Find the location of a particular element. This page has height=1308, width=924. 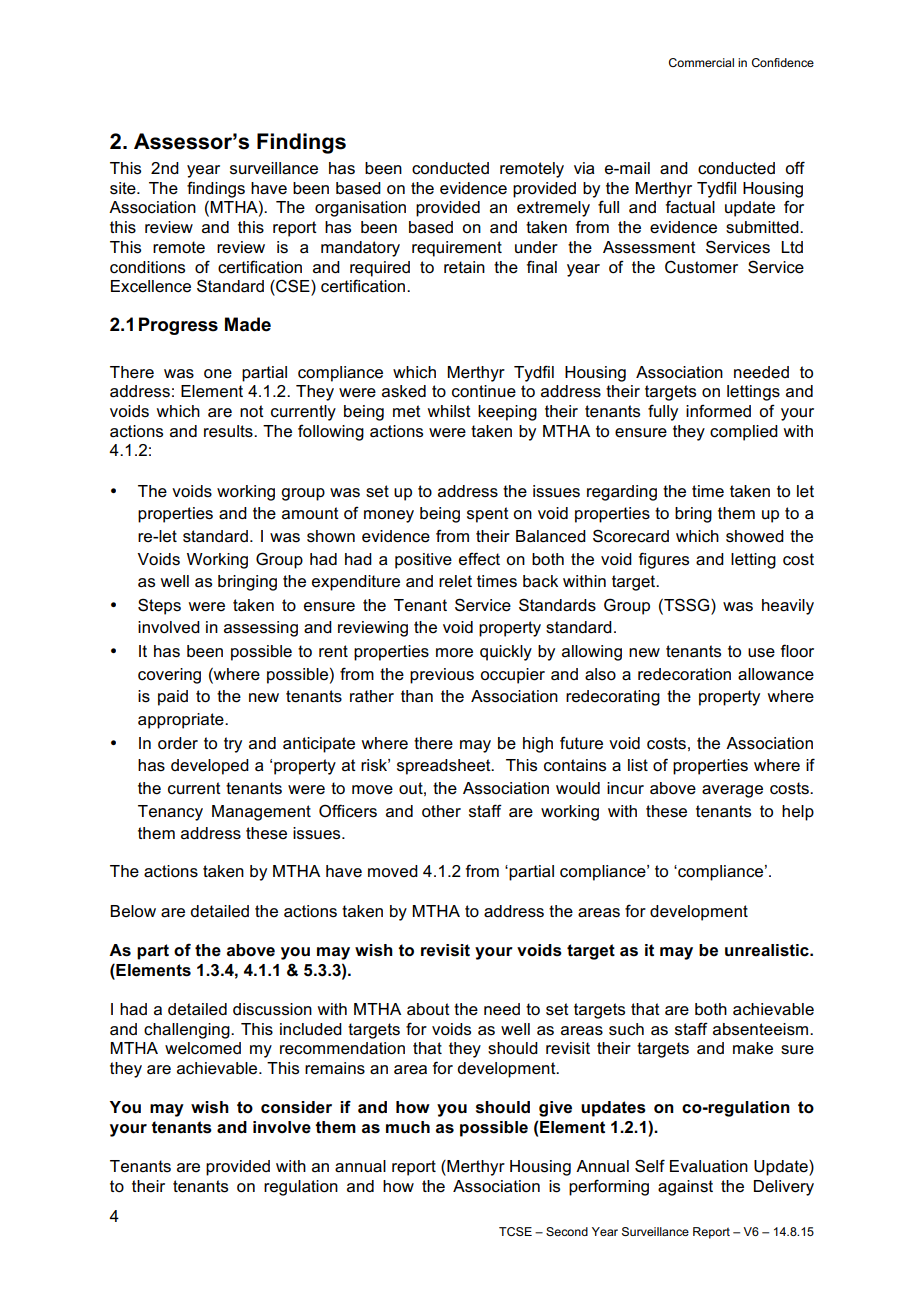

via is located at coordinates (584, 168).
